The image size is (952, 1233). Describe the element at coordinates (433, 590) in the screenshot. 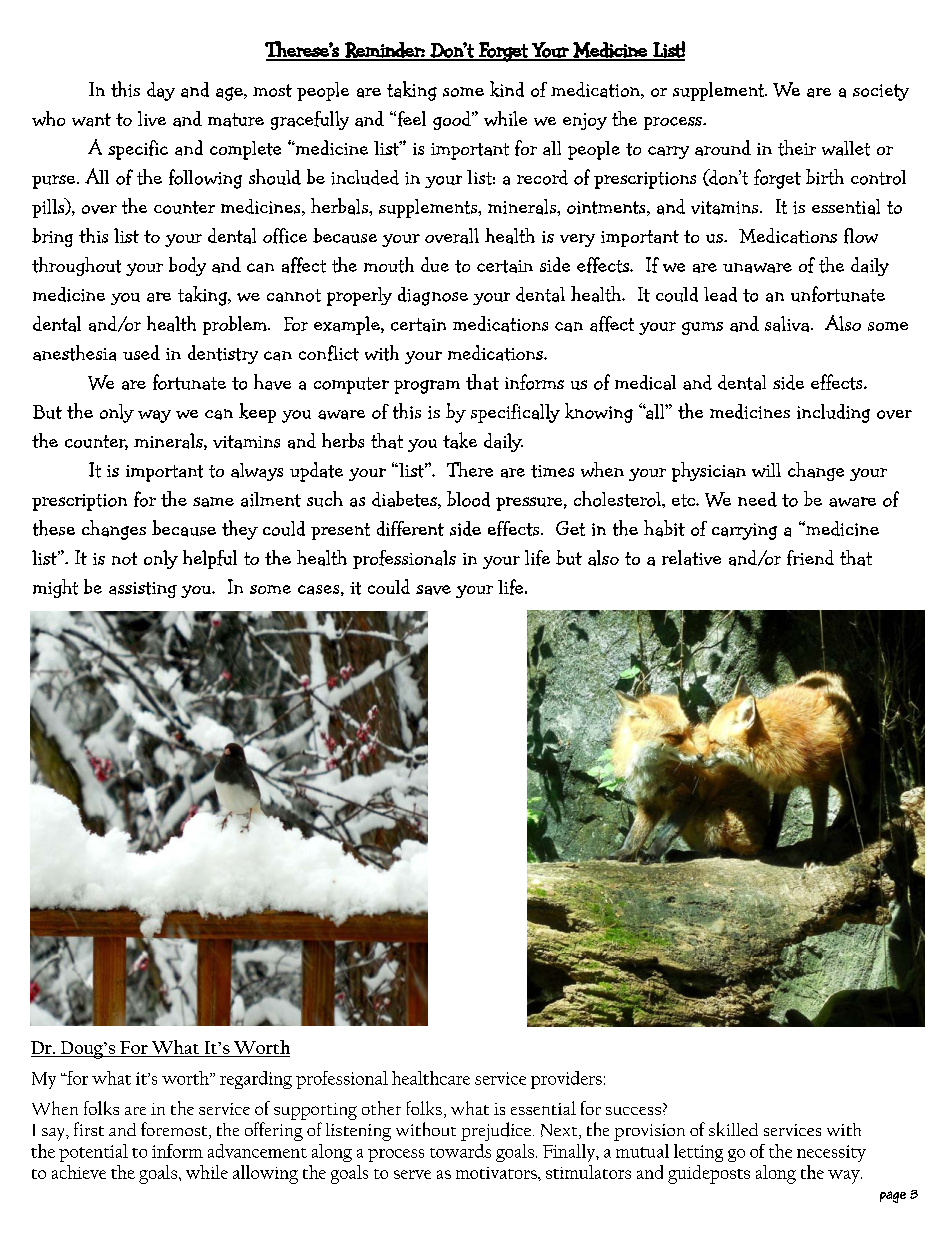

I see `save` at that location.
